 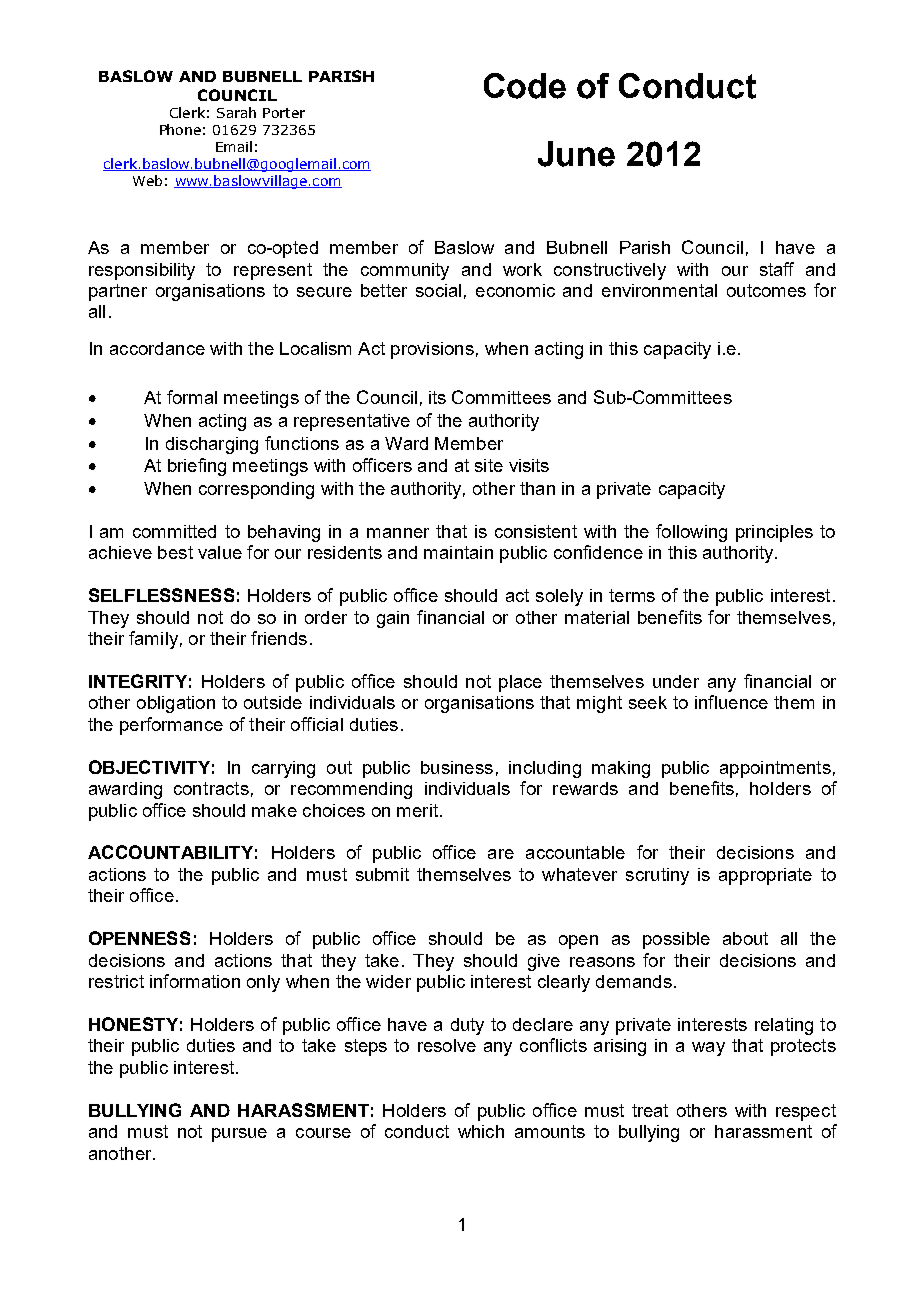 What do you see at coordinates (393, 619) in the screenshot?
I see `gain` at bounding box center [393, 619].
